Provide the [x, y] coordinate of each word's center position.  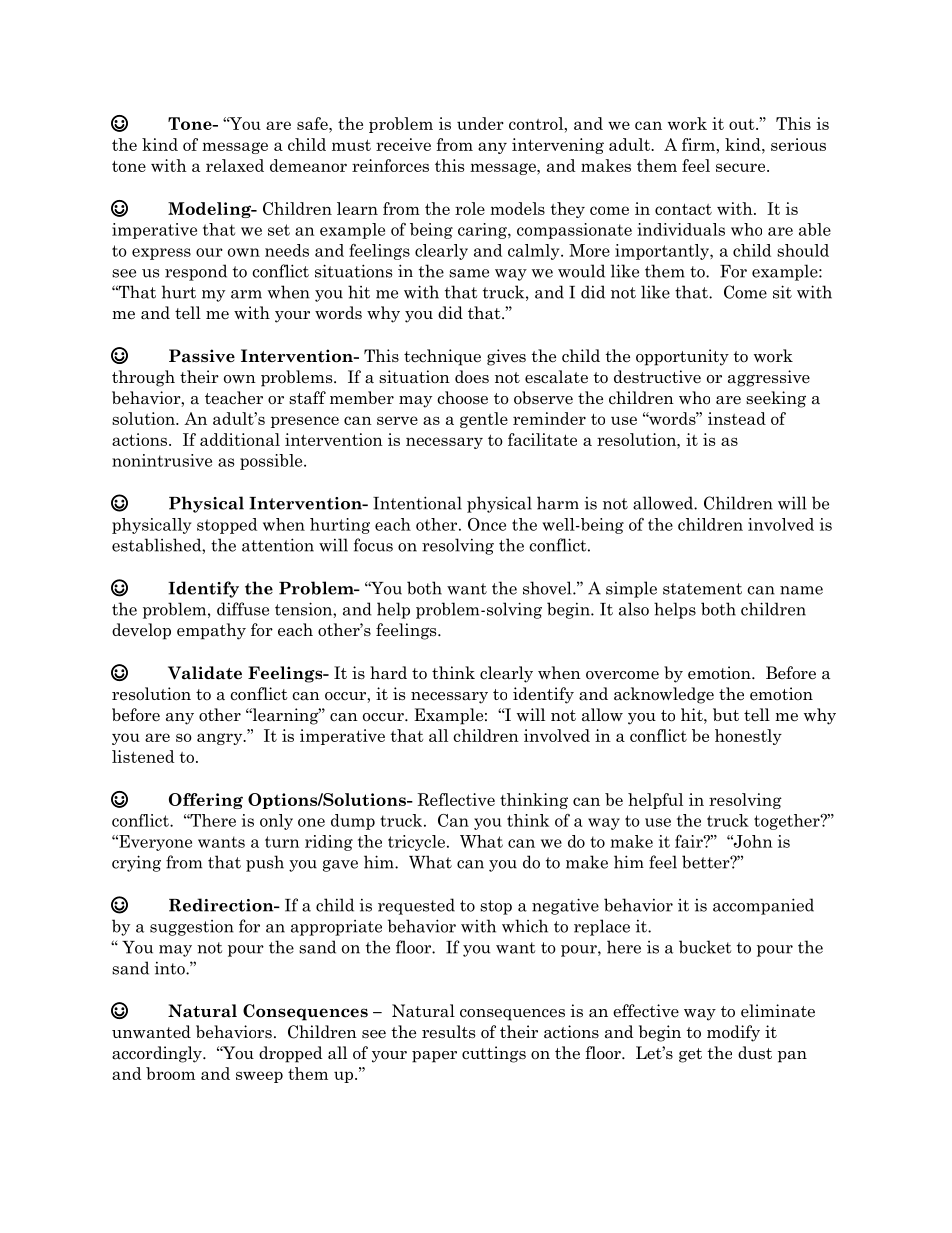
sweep [259, 1077]
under [480, 123]
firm [699, 144]
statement [702, 589]
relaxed [235, 165]
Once [487, 524]
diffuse [243, 609]
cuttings [494, 1054]
